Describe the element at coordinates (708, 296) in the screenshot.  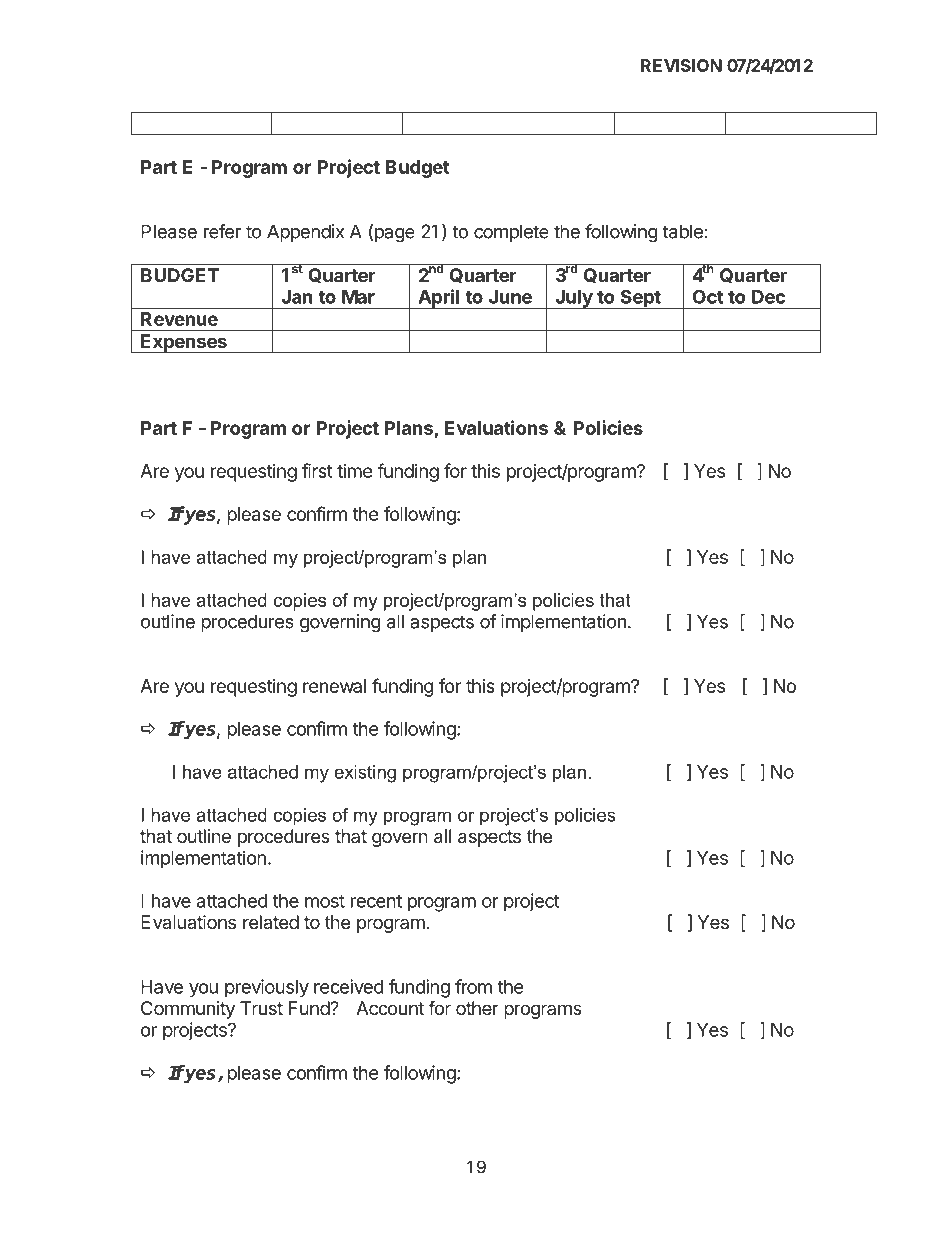
I see `Oct` at that location.
